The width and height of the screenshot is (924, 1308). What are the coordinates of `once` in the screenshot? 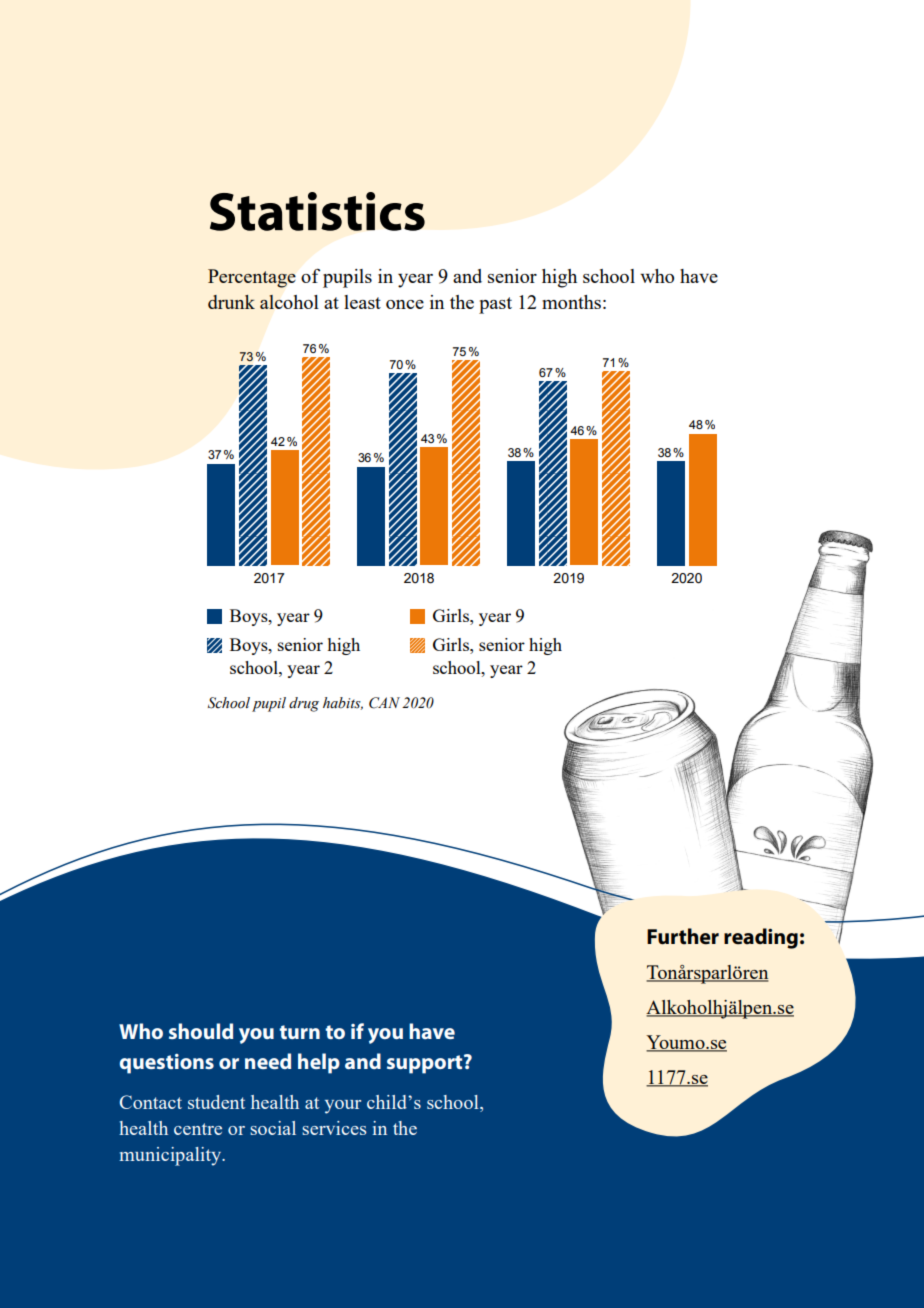 It's located at (405, 304).
